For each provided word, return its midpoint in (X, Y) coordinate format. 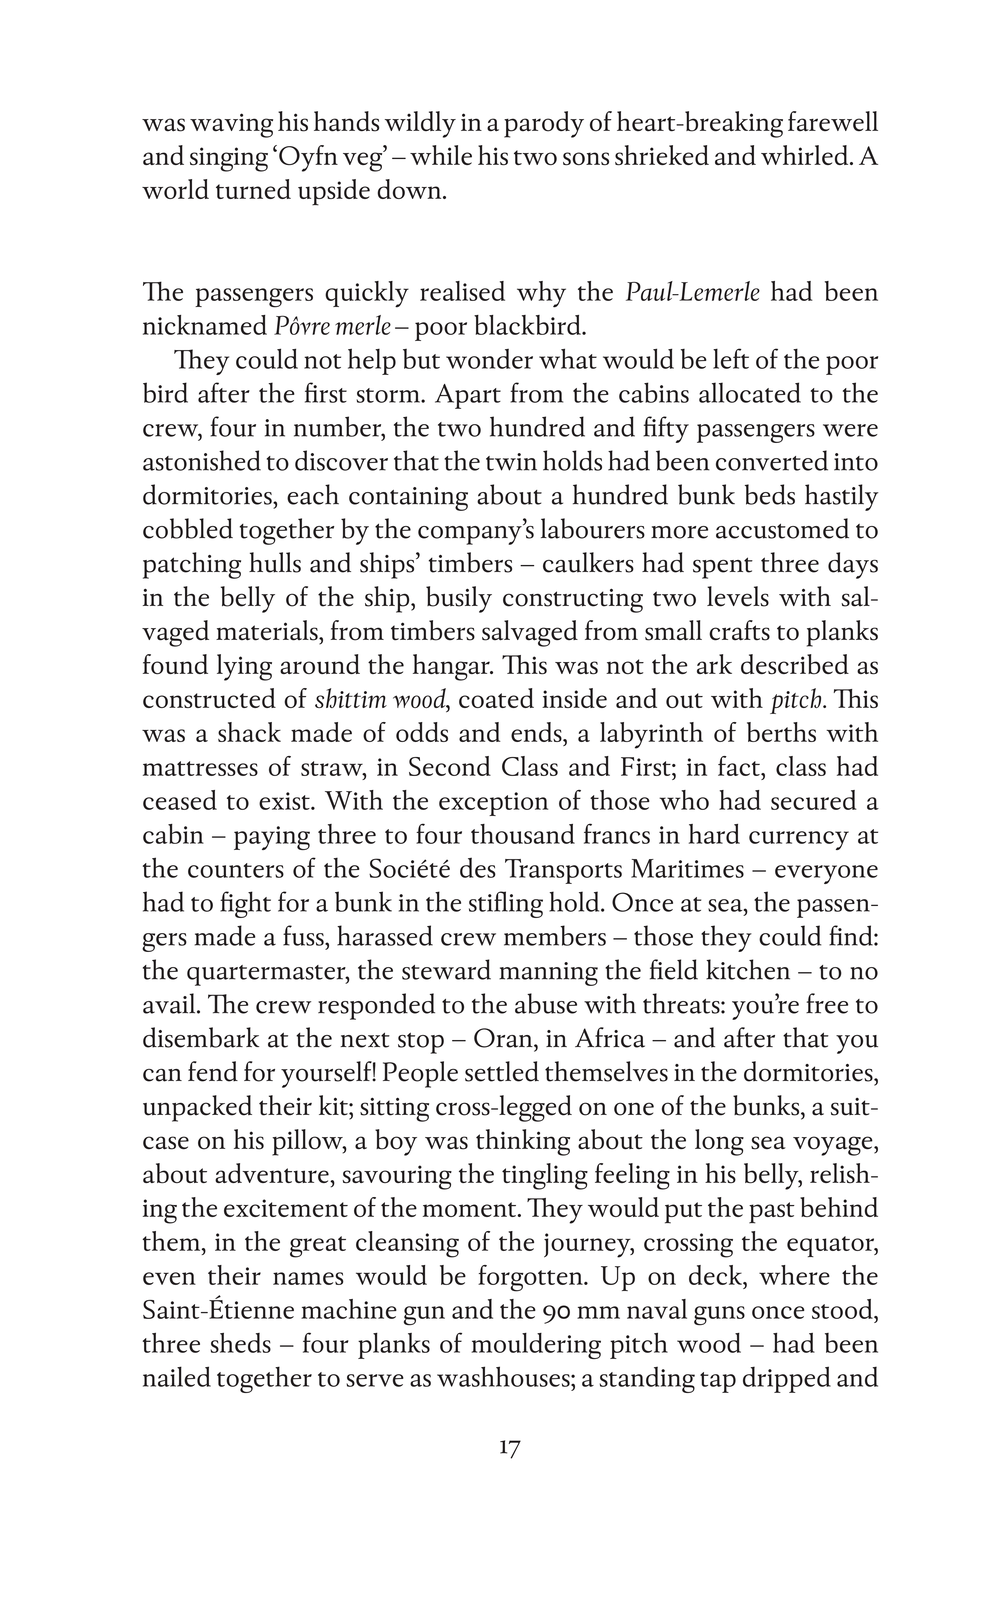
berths (781, 732)
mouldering (536, 1346)
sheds (240, 1343)
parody (544, 124)
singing (229, 159)
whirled (806, 155)
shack (249, 732)
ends (537, 732)
